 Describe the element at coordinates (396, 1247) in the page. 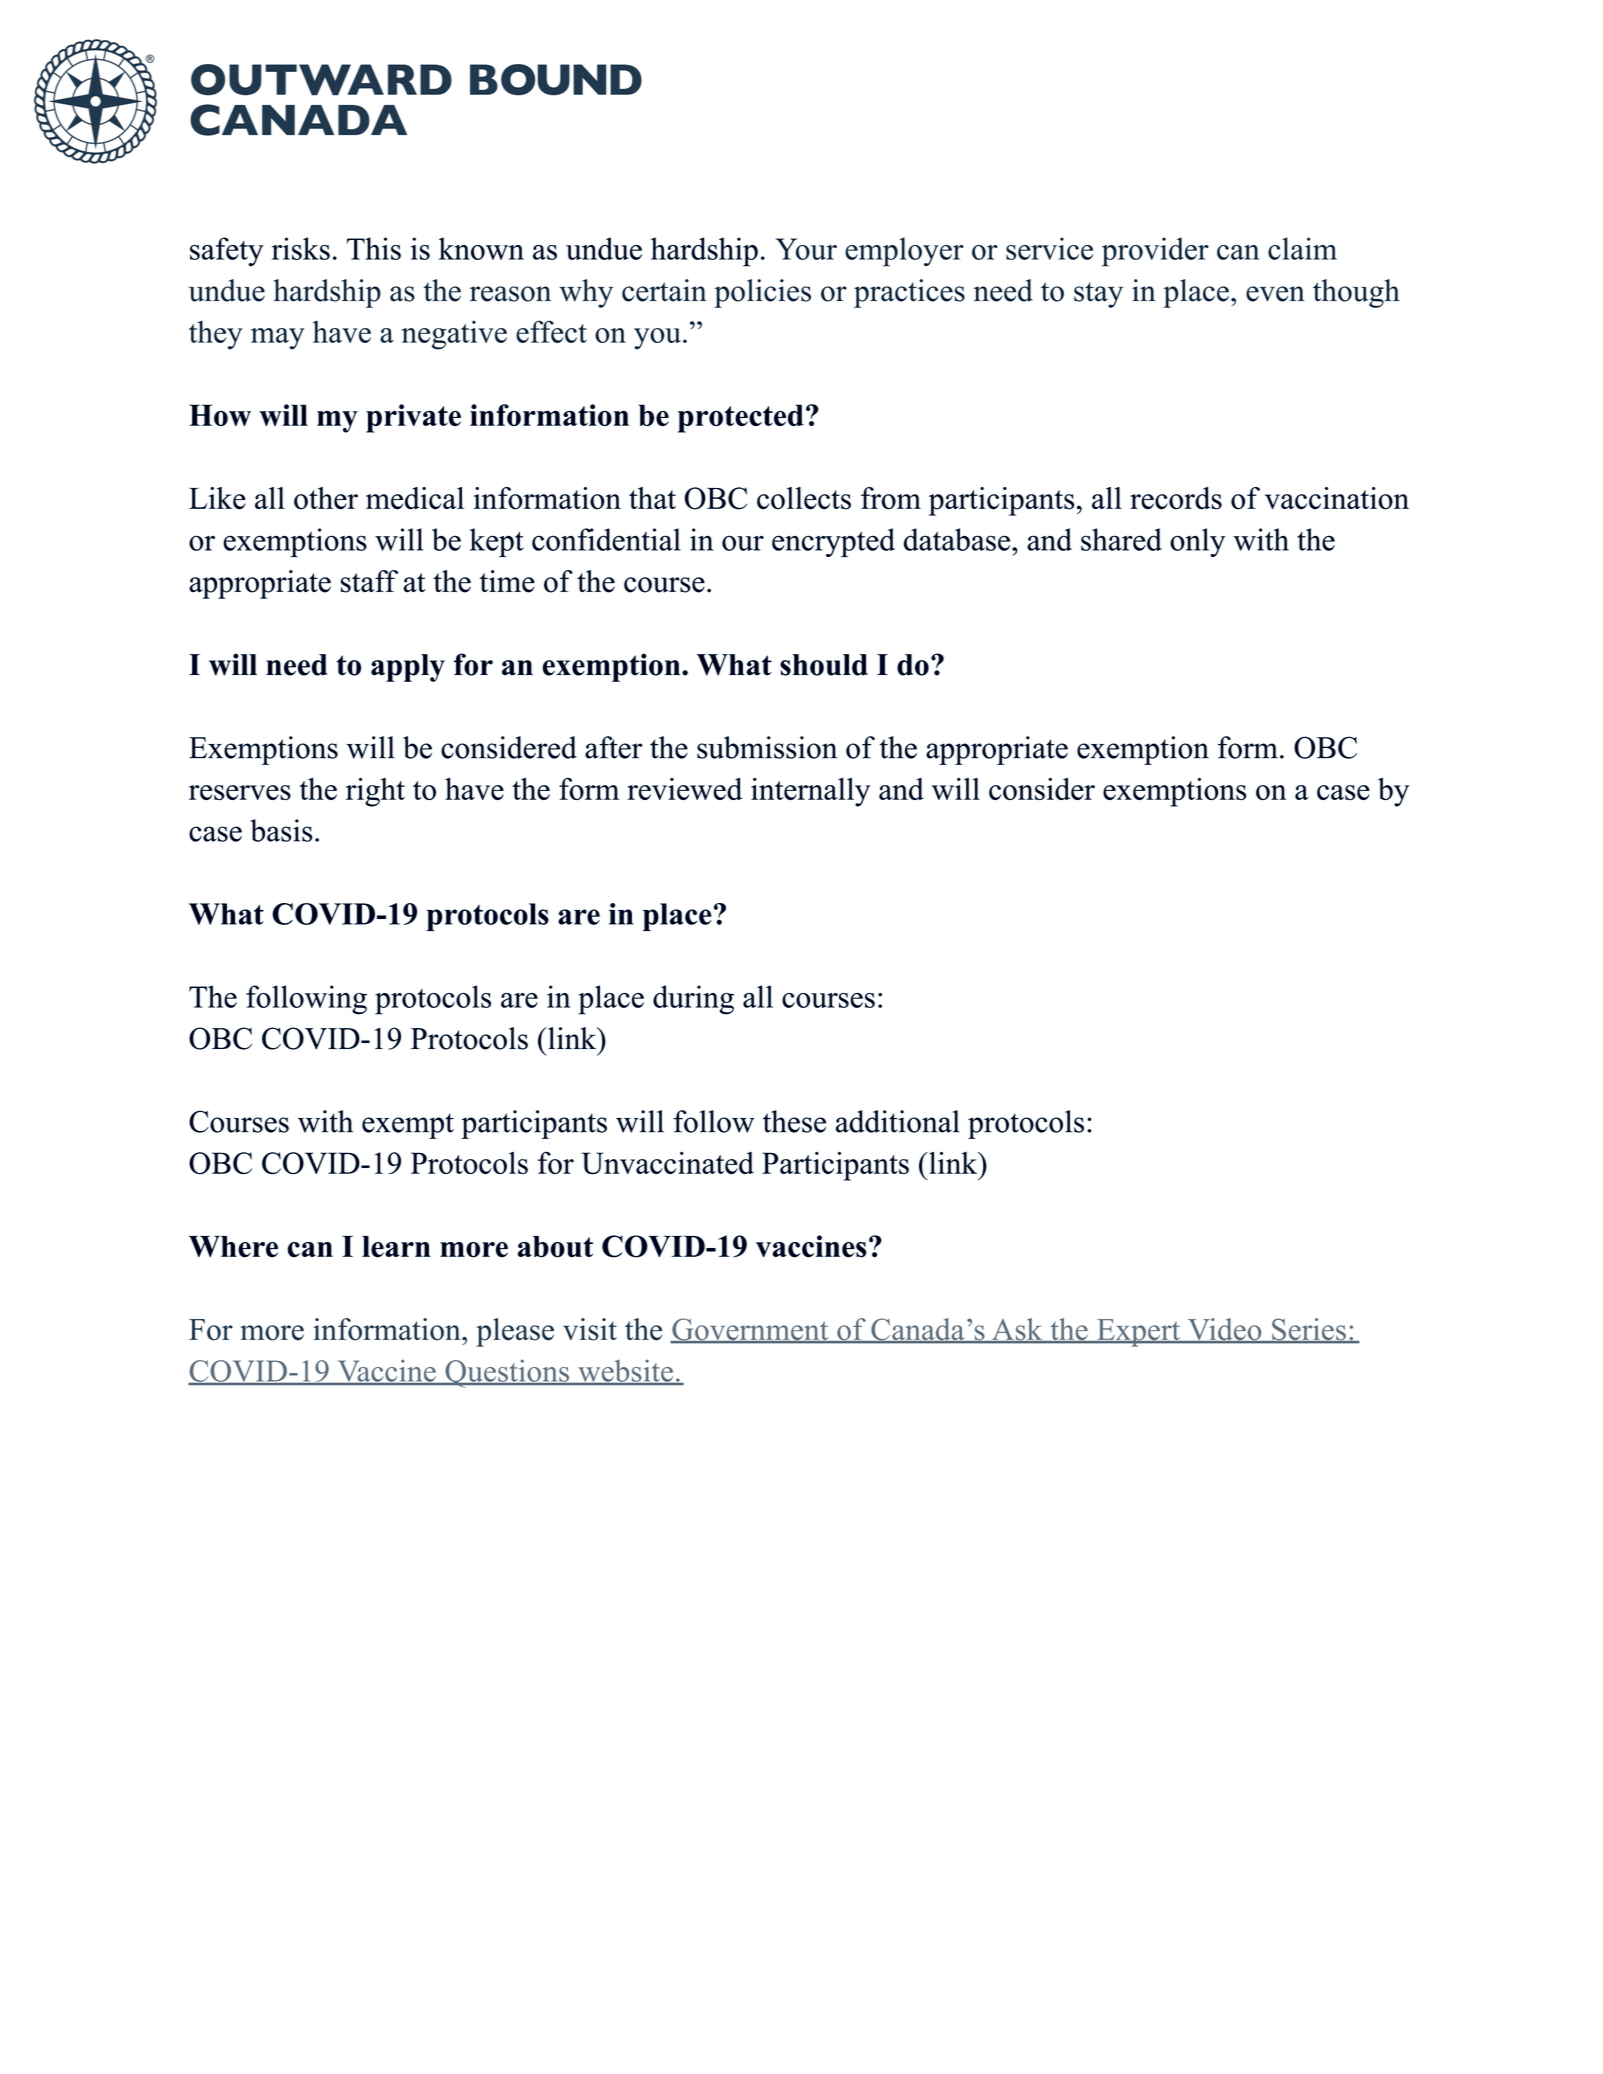

I see `learn` at that location.
